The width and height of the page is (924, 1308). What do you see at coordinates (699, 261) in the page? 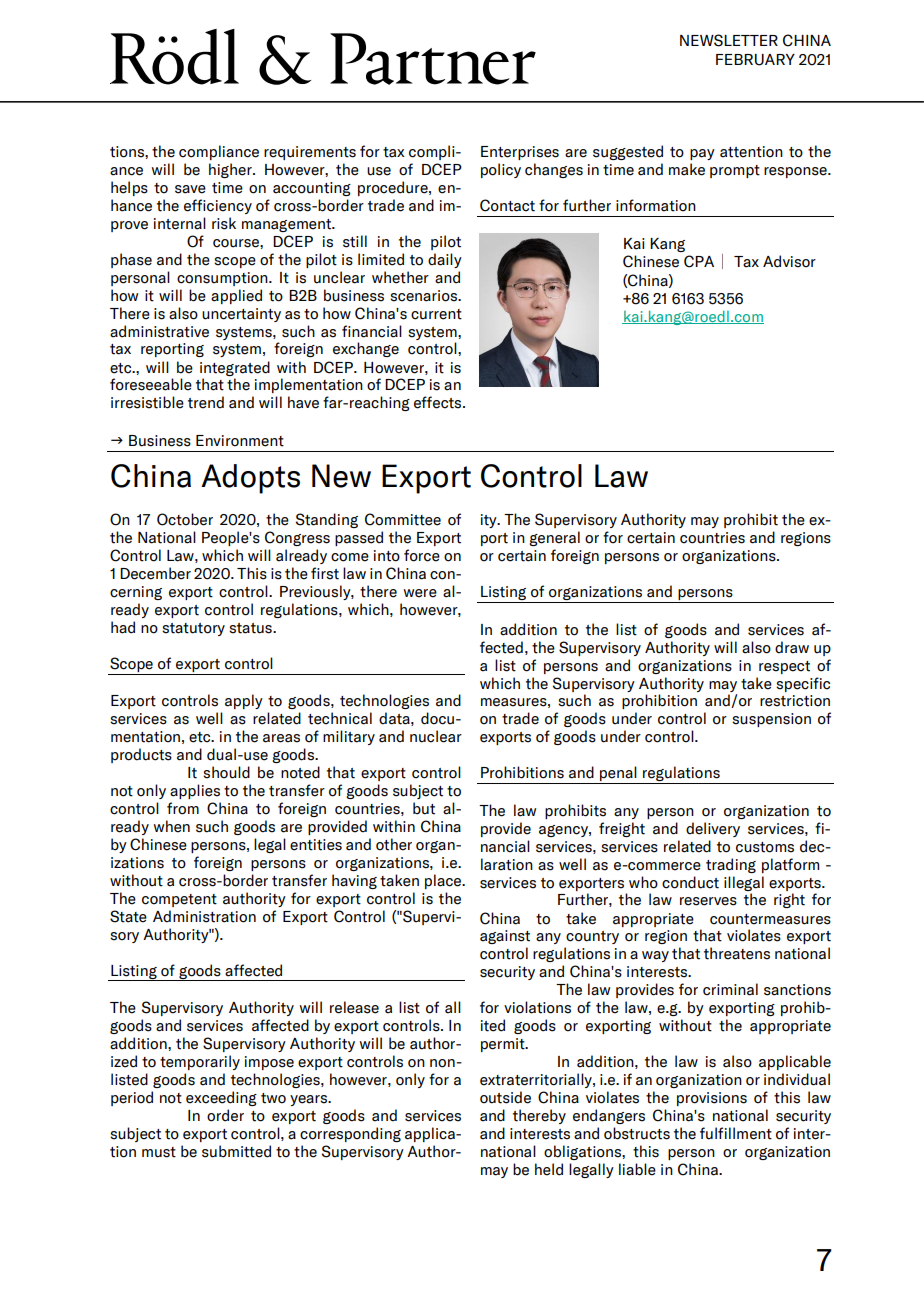
I see `CPA` at bounding box center [699, 261].
